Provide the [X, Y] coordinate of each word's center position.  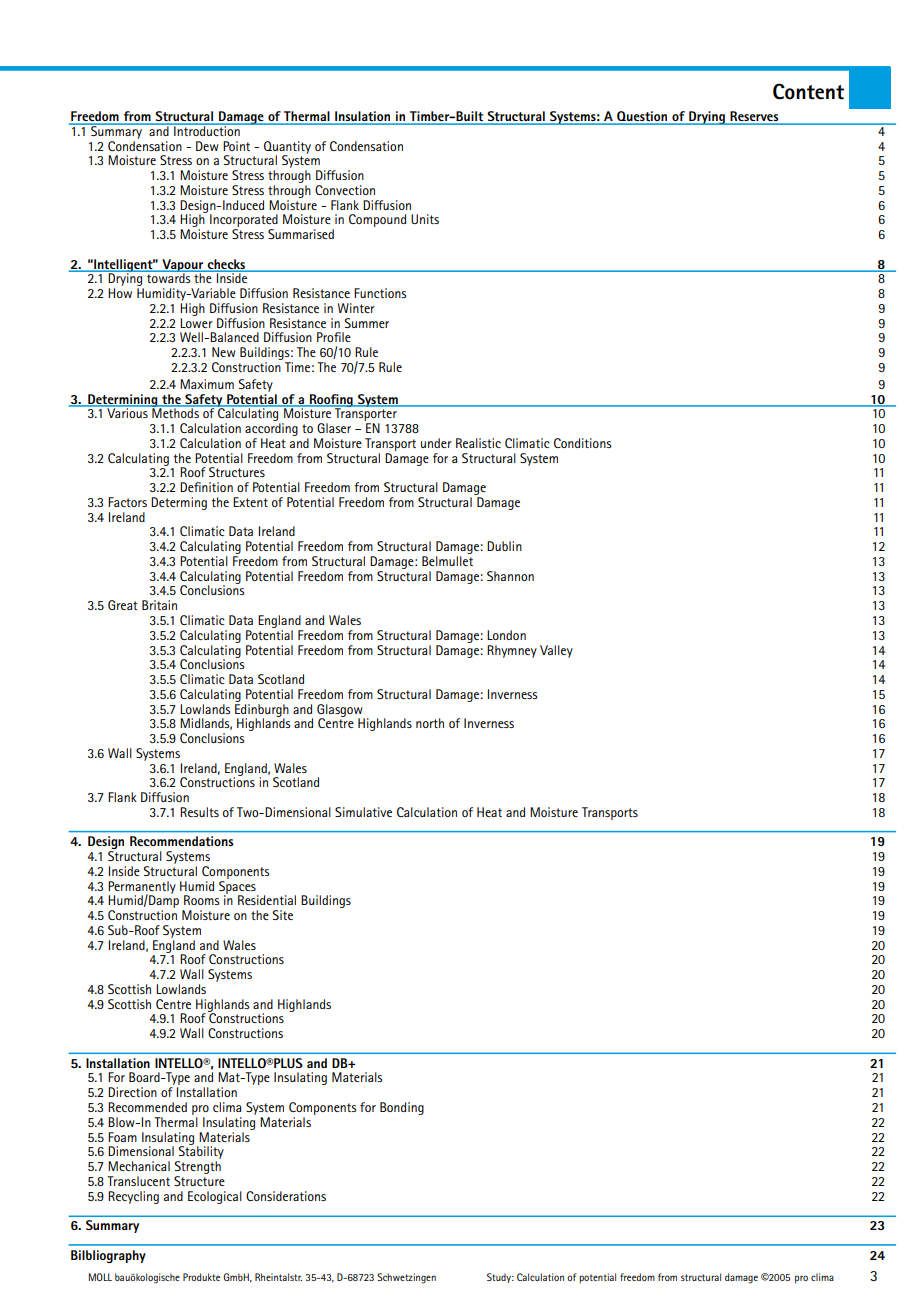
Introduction [207, 130]
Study [500, 1278]
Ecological [215, 1197]
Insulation [363, 117]
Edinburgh [262, 710]
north [430, 723]
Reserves [754, 117]
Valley [556, 651]
